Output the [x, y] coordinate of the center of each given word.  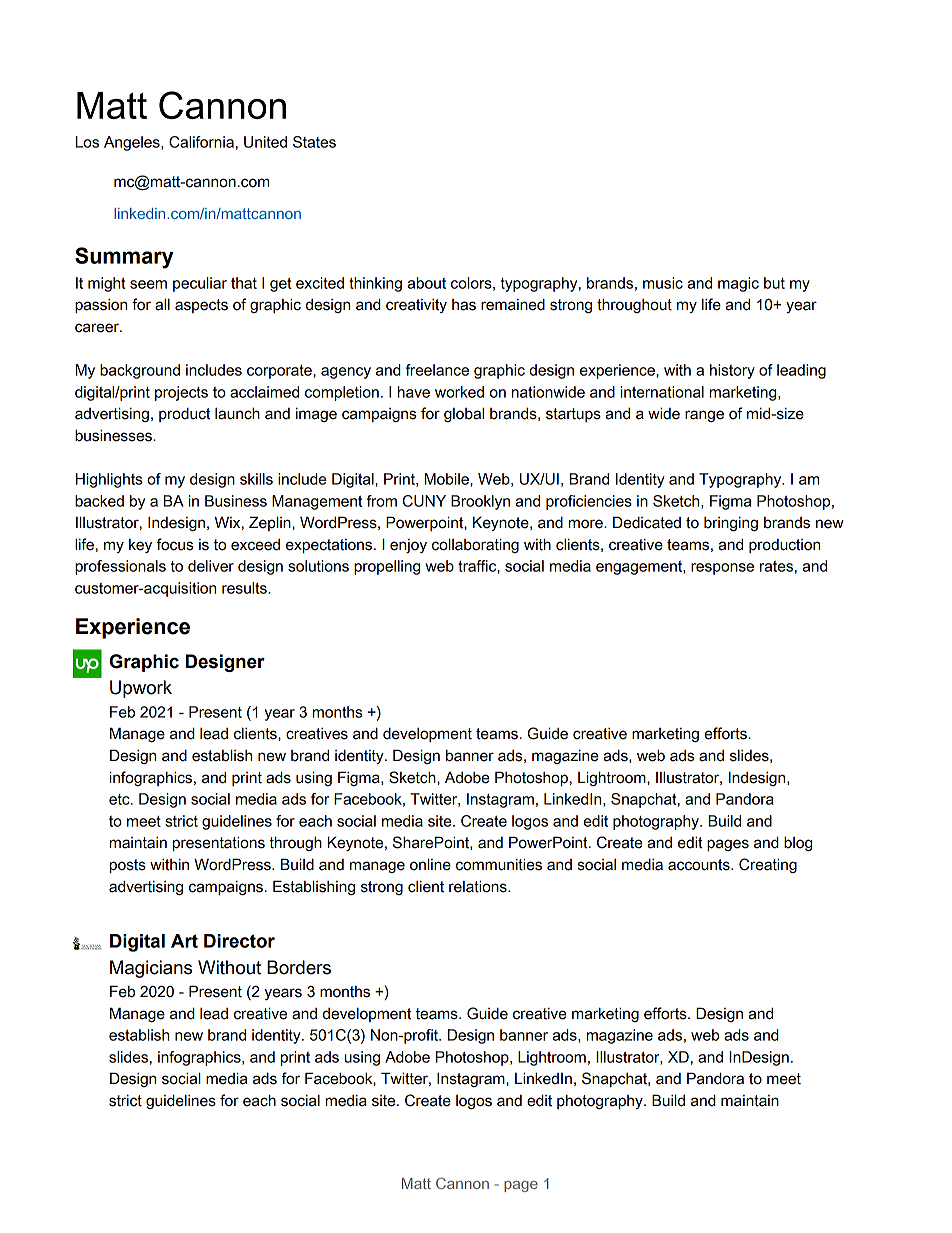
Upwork [141, 689]
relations [479, 886]
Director [239, 941]
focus [174, 544]
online [430, 864]
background [140, 371]
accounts [700, 865]
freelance [437, 370]
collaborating [475, 545]
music [663, 283]
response [722, 569]
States [314, 142]
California [201, 142]
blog [798, 843]
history [732, 371]
